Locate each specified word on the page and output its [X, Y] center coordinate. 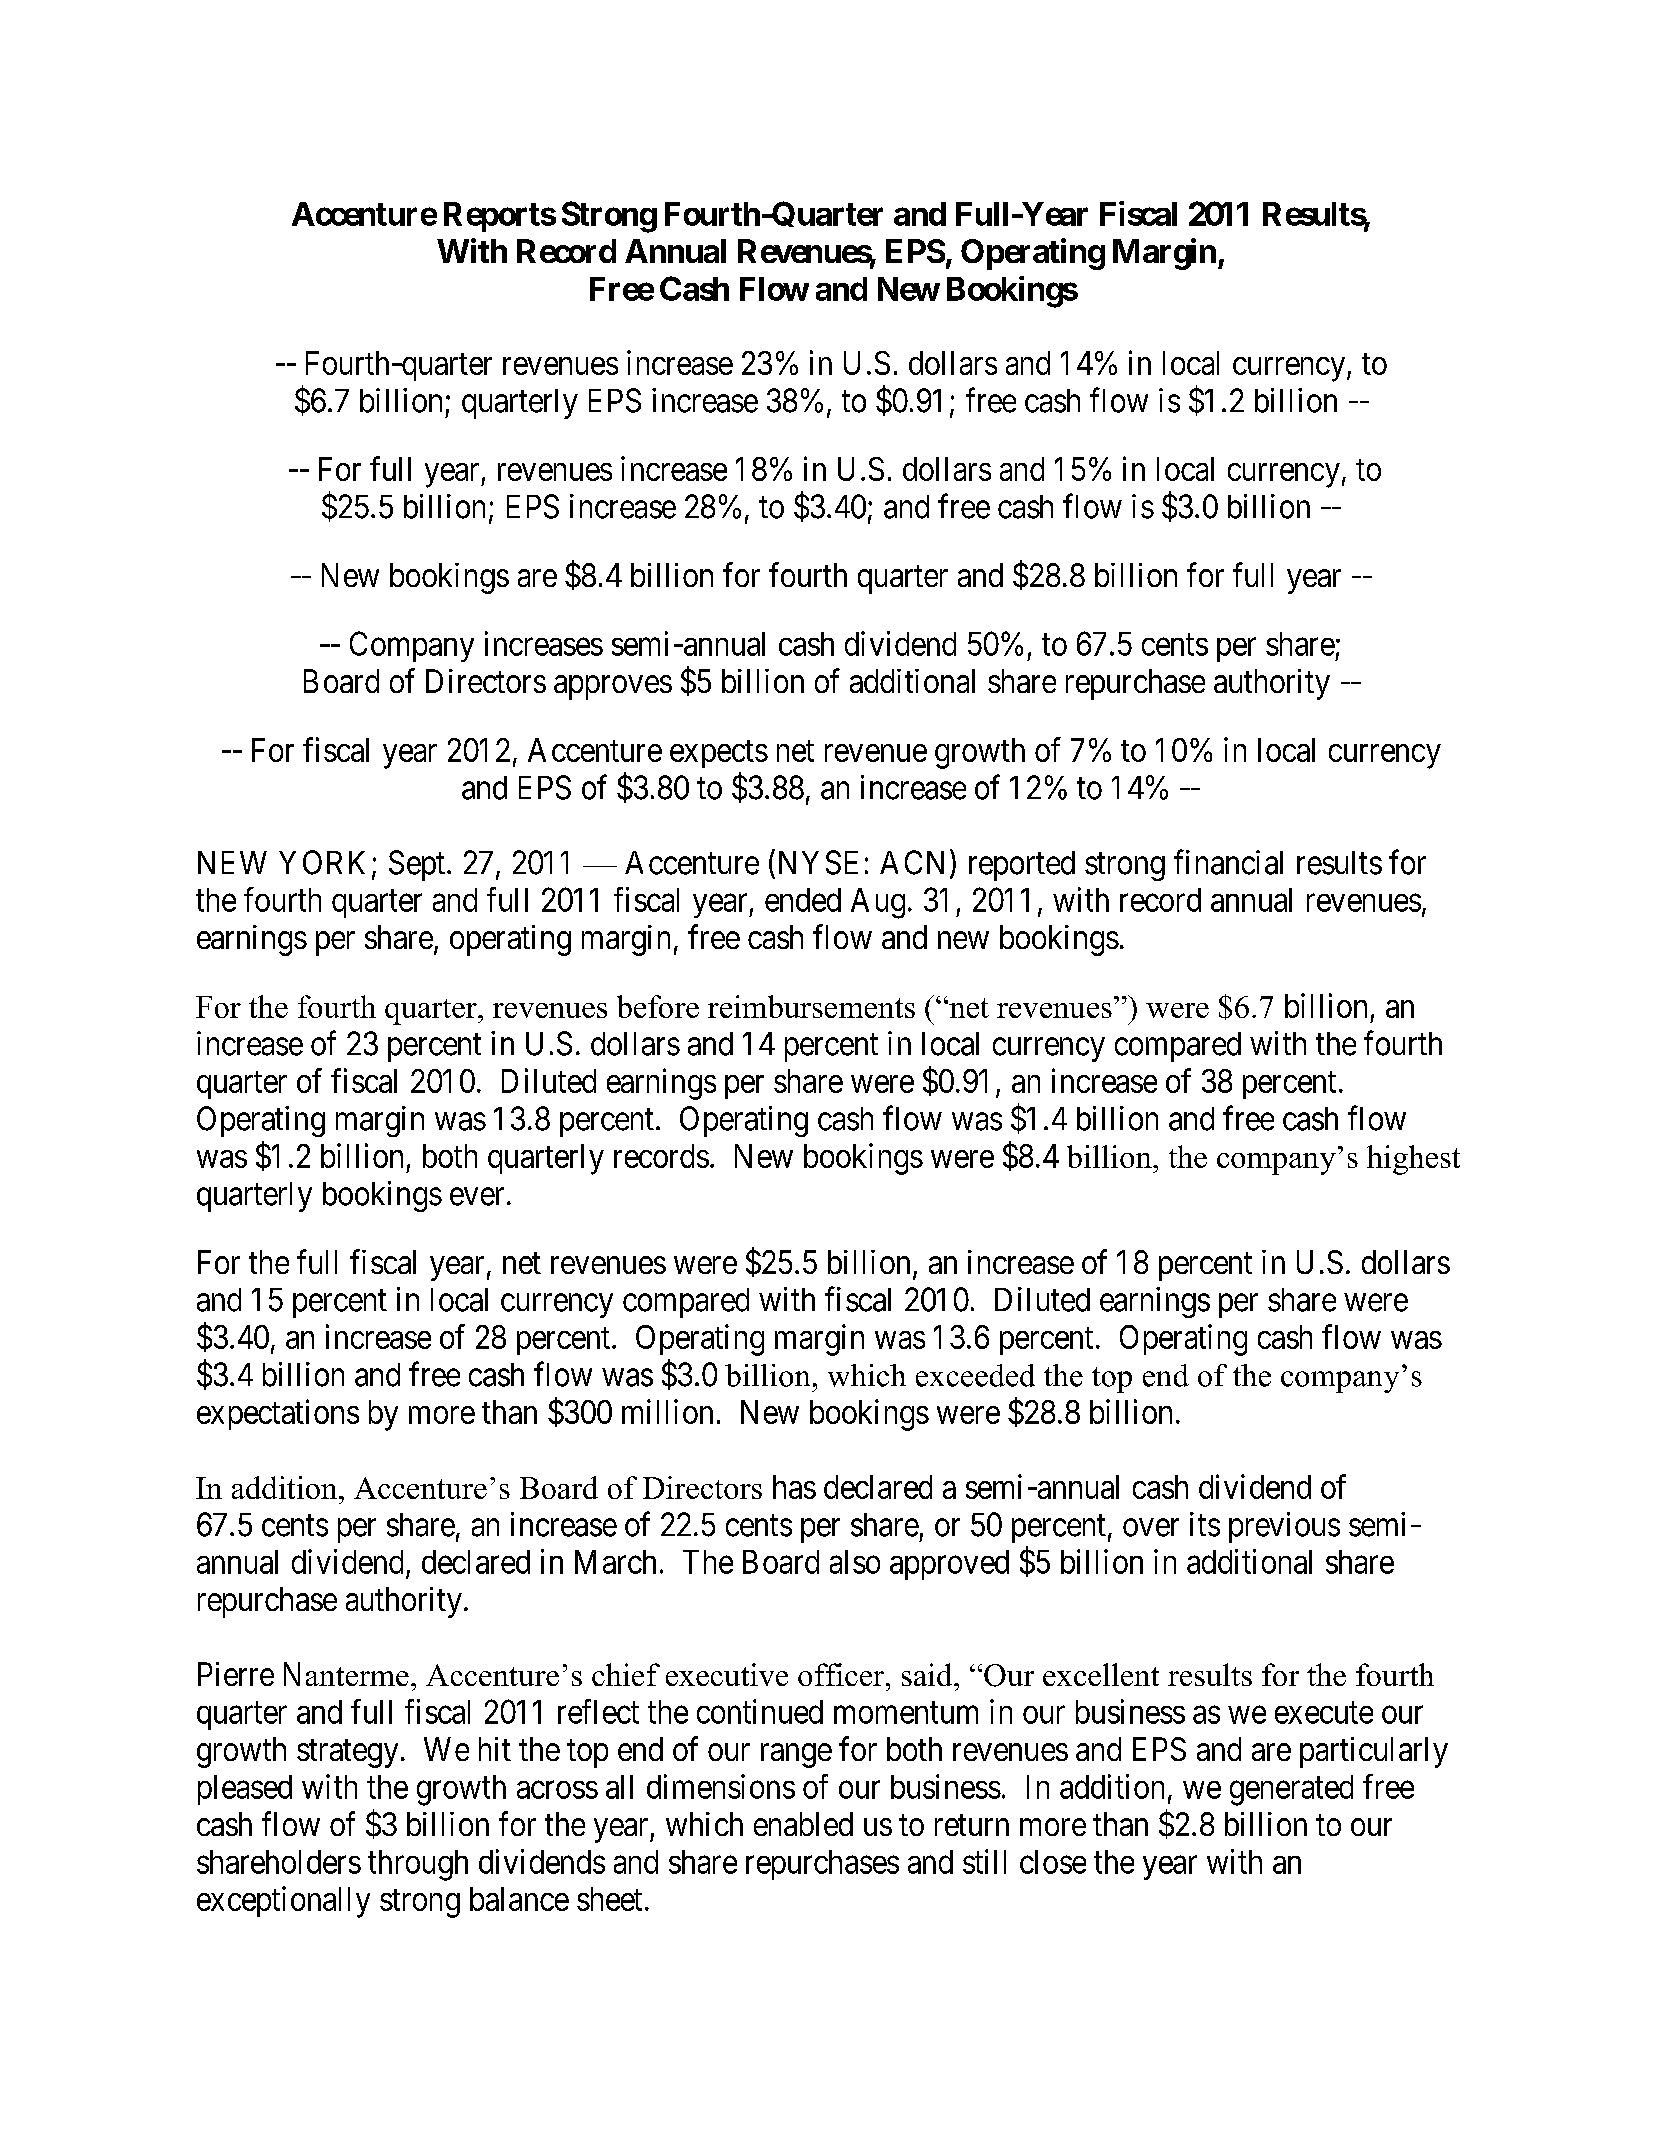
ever [477, 1197]
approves [613, 687]
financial [1228, 862]
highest [1413, 1160]
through [418, 1865]
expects [719, 754]
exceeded [975, 1375]
